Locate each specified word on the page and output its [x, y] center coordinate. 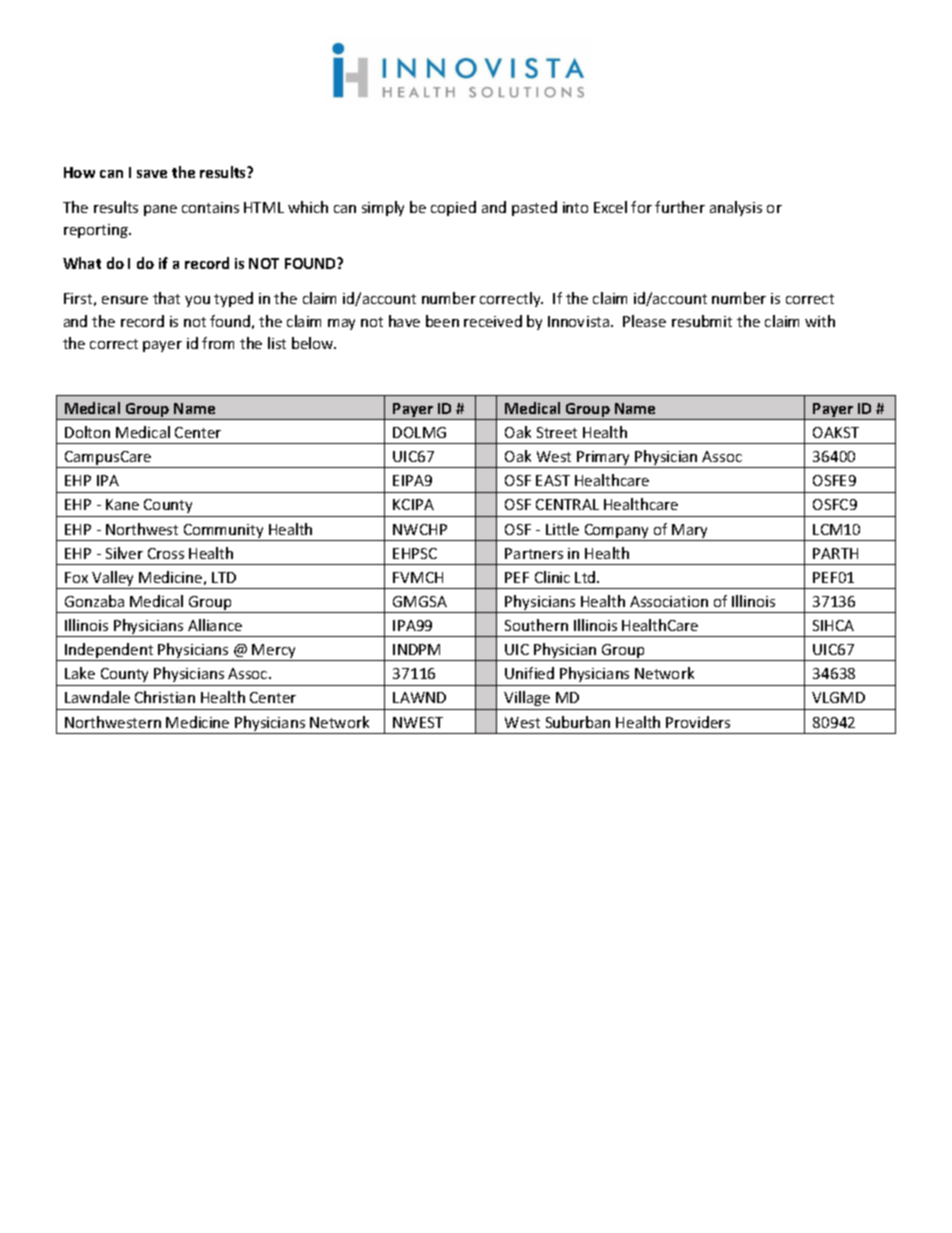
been [442, 321]
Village [527, 698]
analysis [736, 208]
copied [453, 208]
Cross [166, 553]
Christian [165, 697]
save [152, 174]
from [218, 343]
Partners [534, 553]
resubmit [702, 321]
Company [617, 532]
